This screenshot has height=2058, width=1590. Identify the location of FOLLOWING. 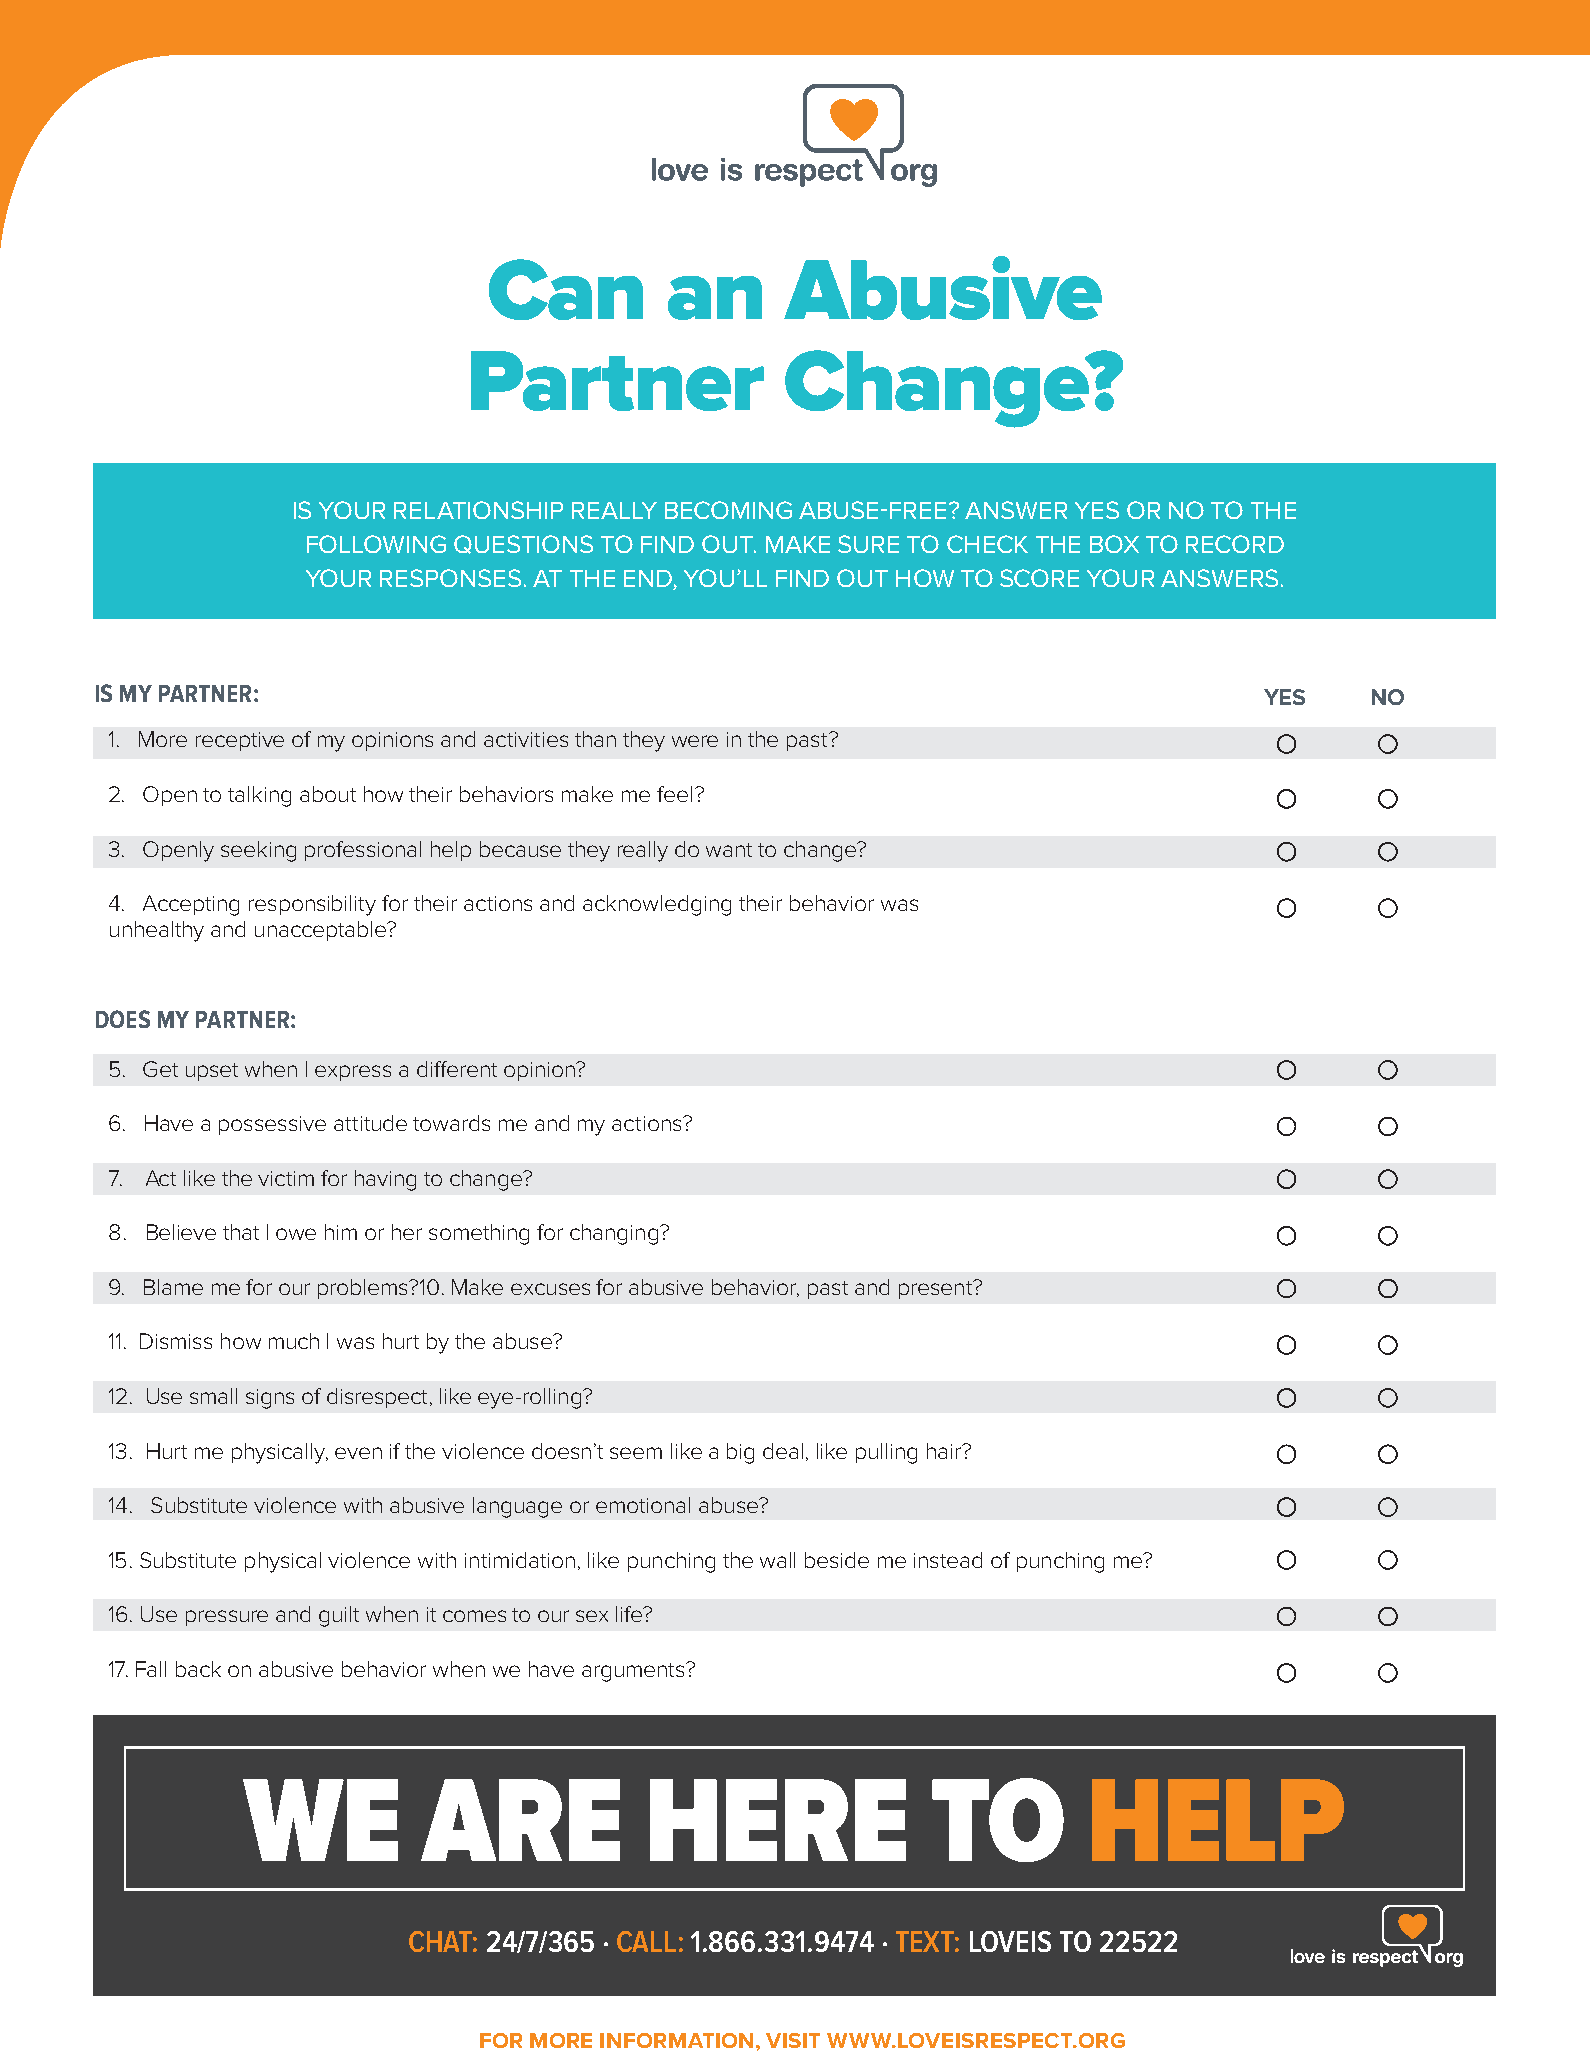
(376, 544).
